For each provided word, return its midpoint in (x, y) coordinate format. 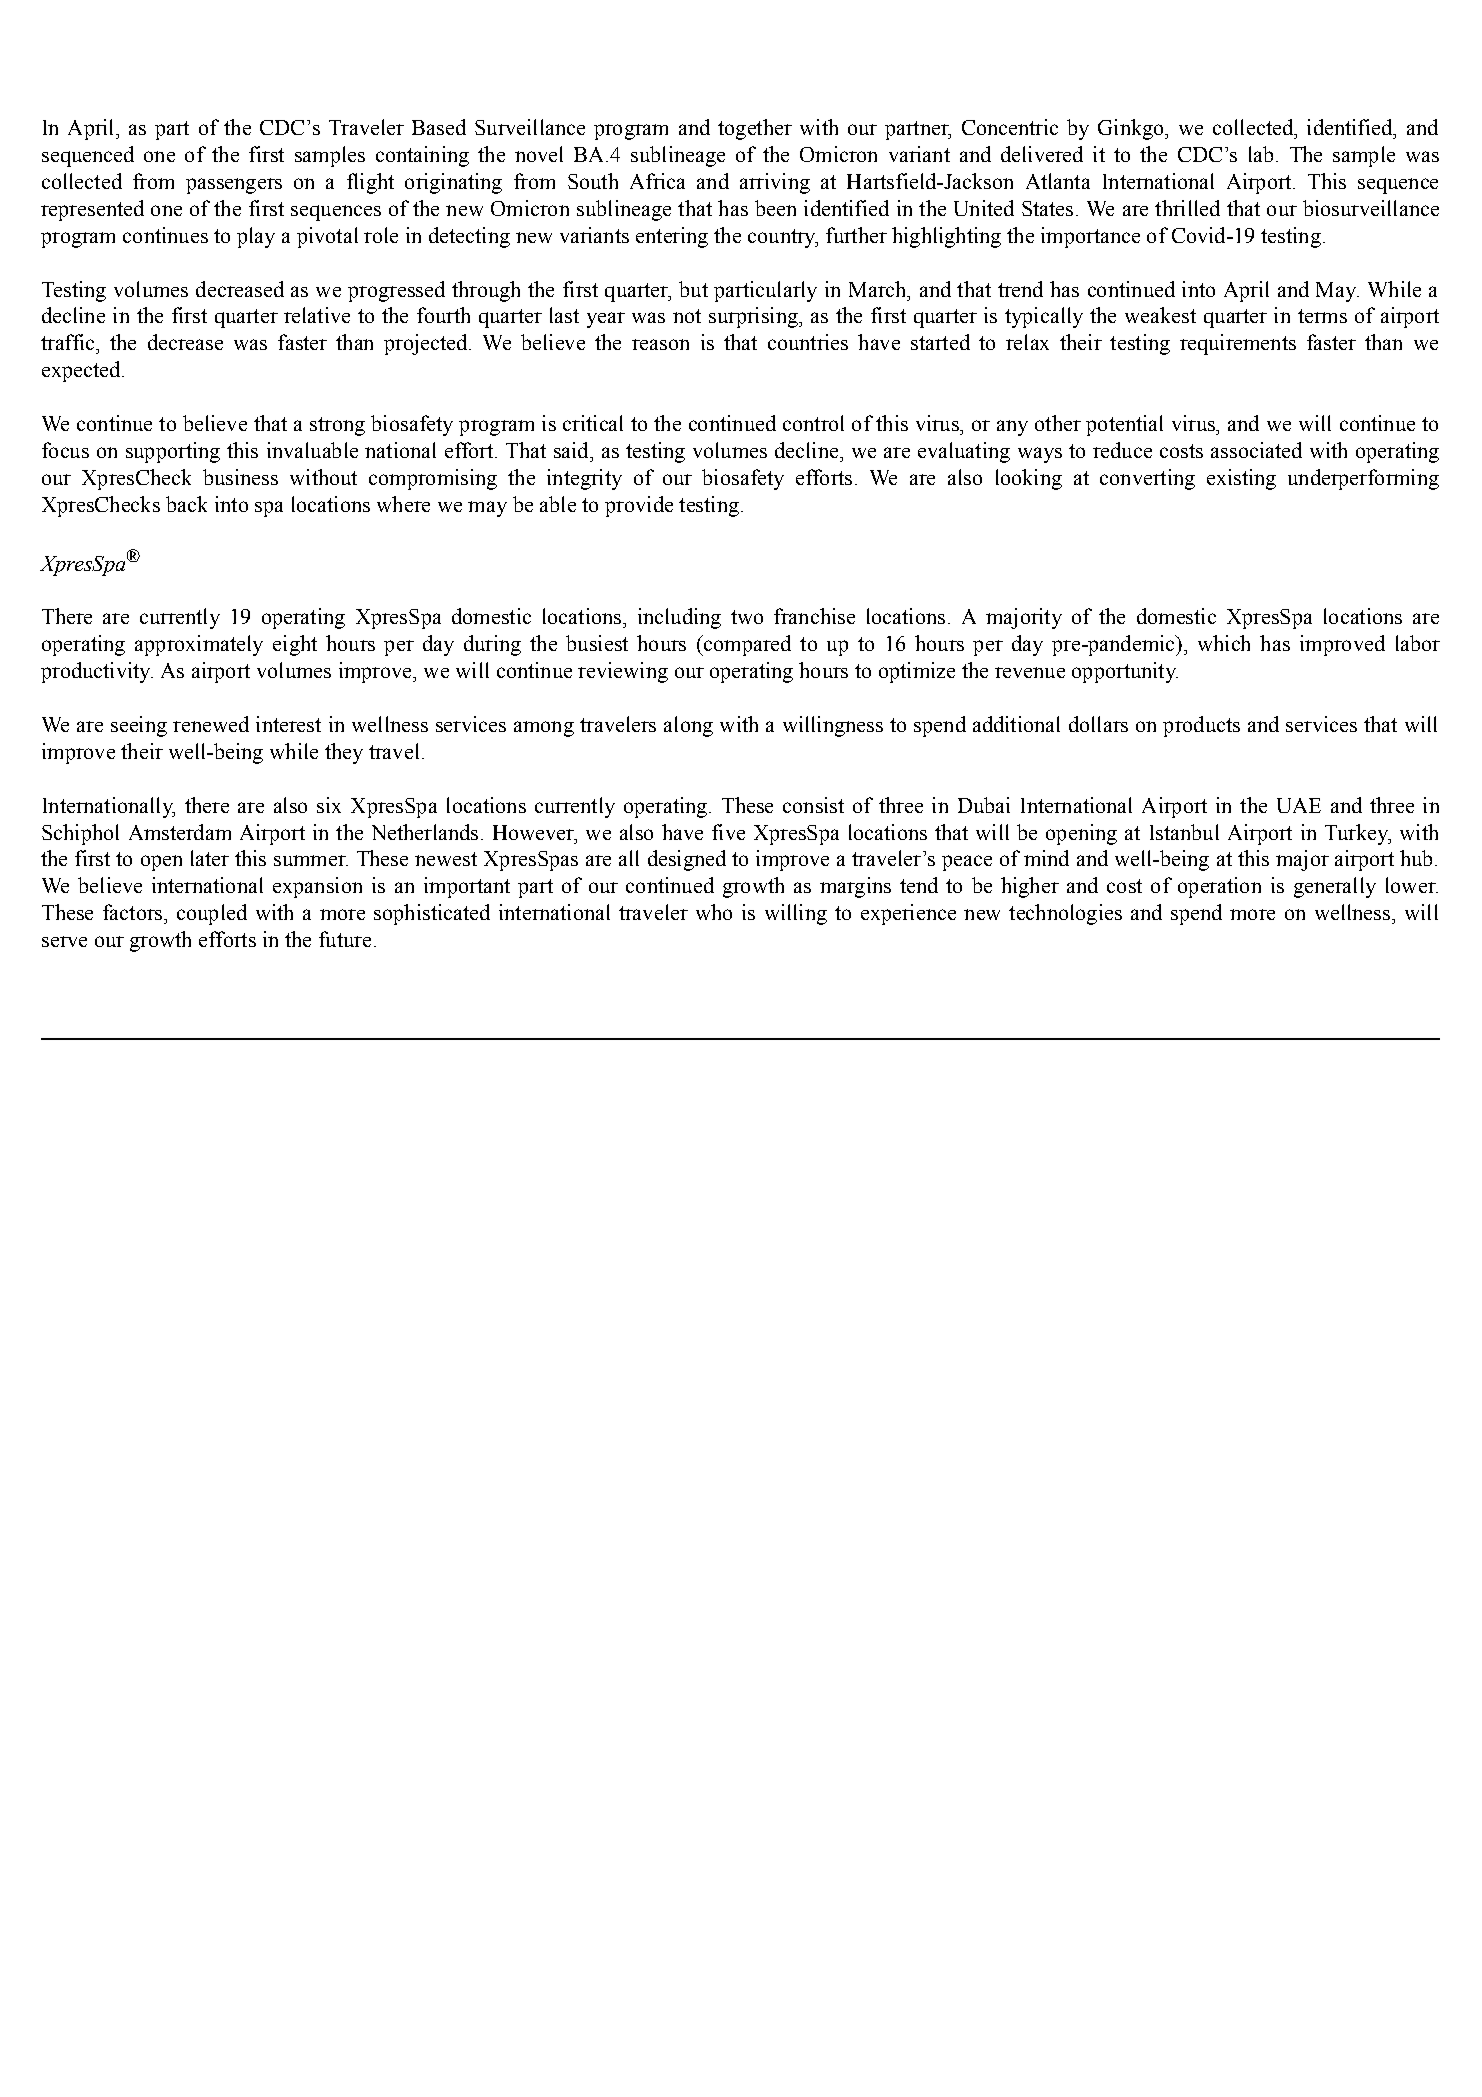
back (186, 504)
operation (1219, 887)
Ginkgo (1132, 129)
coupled (212, 914)
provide (639, 506)
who (714, 912)
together (755, 129)
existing (1241, 479)
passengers (234, 186)
